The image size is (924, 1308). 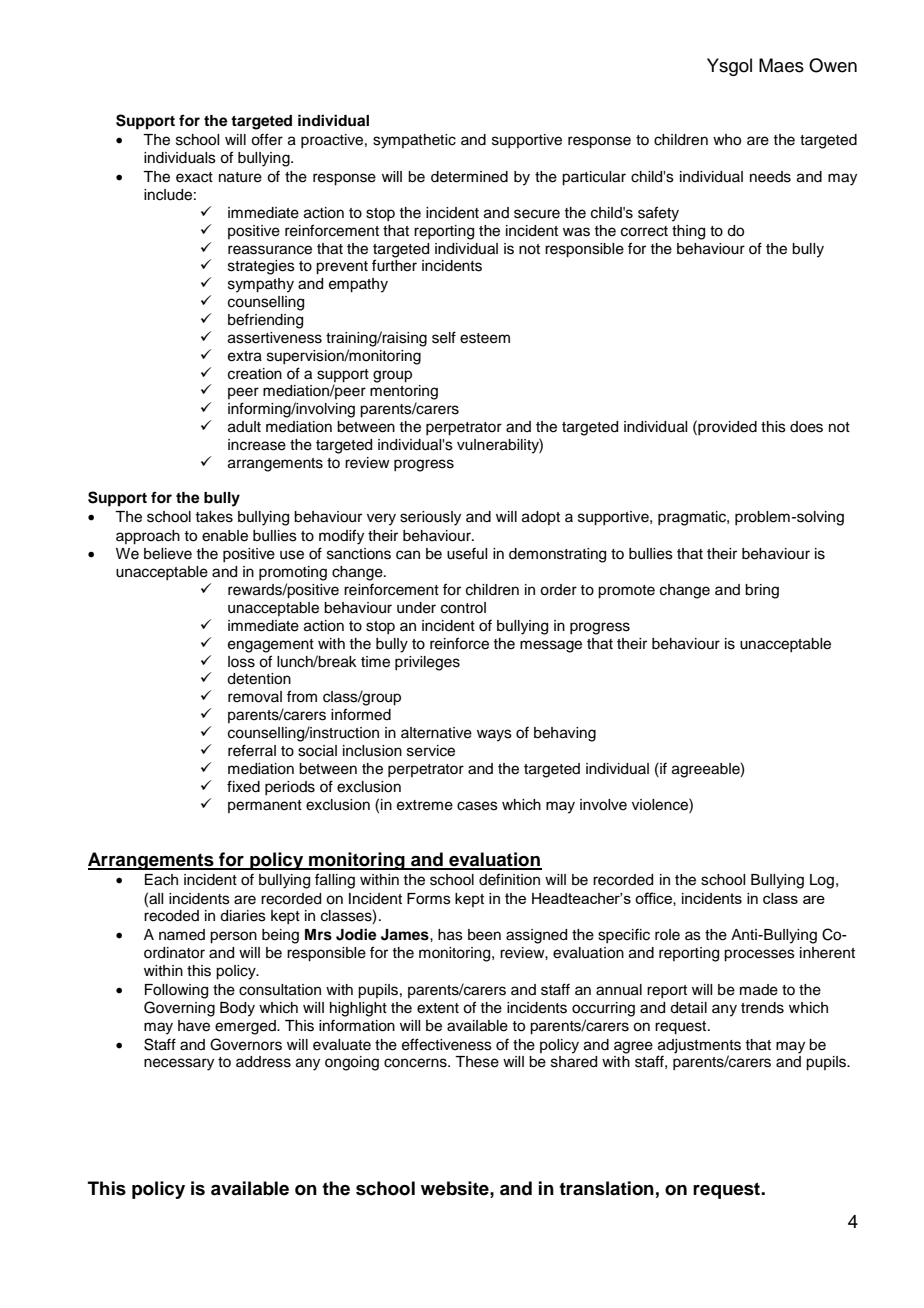 What do you see at coordinates (241, 662) in the document?
I see `loss` at bounding box center [241, 662].
